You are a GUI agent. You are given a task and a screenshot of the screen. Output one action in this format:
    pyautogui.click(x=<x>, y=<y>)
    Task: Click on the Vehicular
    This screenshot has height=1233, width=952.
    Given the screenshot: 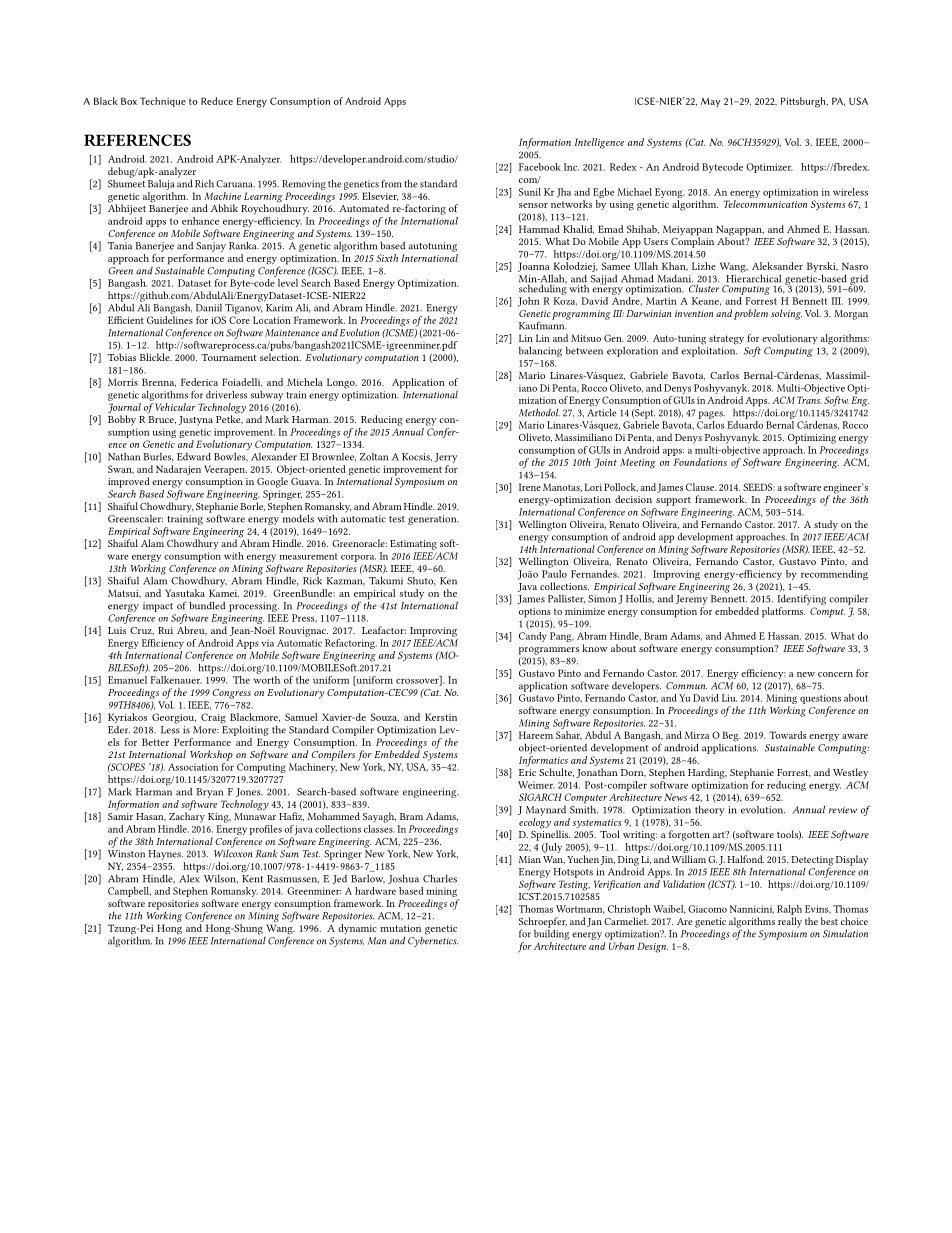 What is the action you would take?
    pyautogui.click(x=174, y=407)
